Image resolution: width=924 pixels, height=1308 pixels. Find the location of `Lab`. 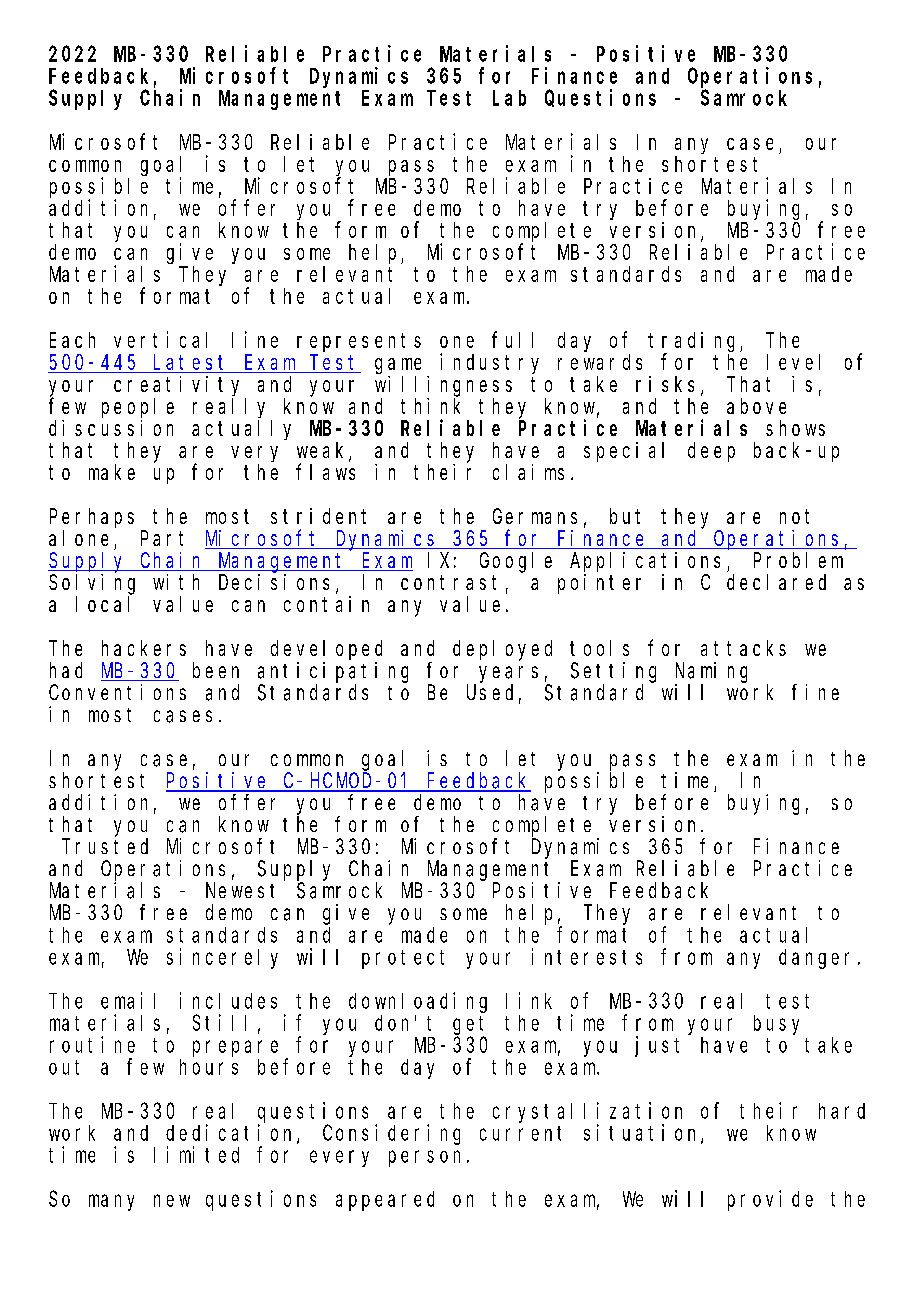

Lab is located at coordinates (509, 98).
